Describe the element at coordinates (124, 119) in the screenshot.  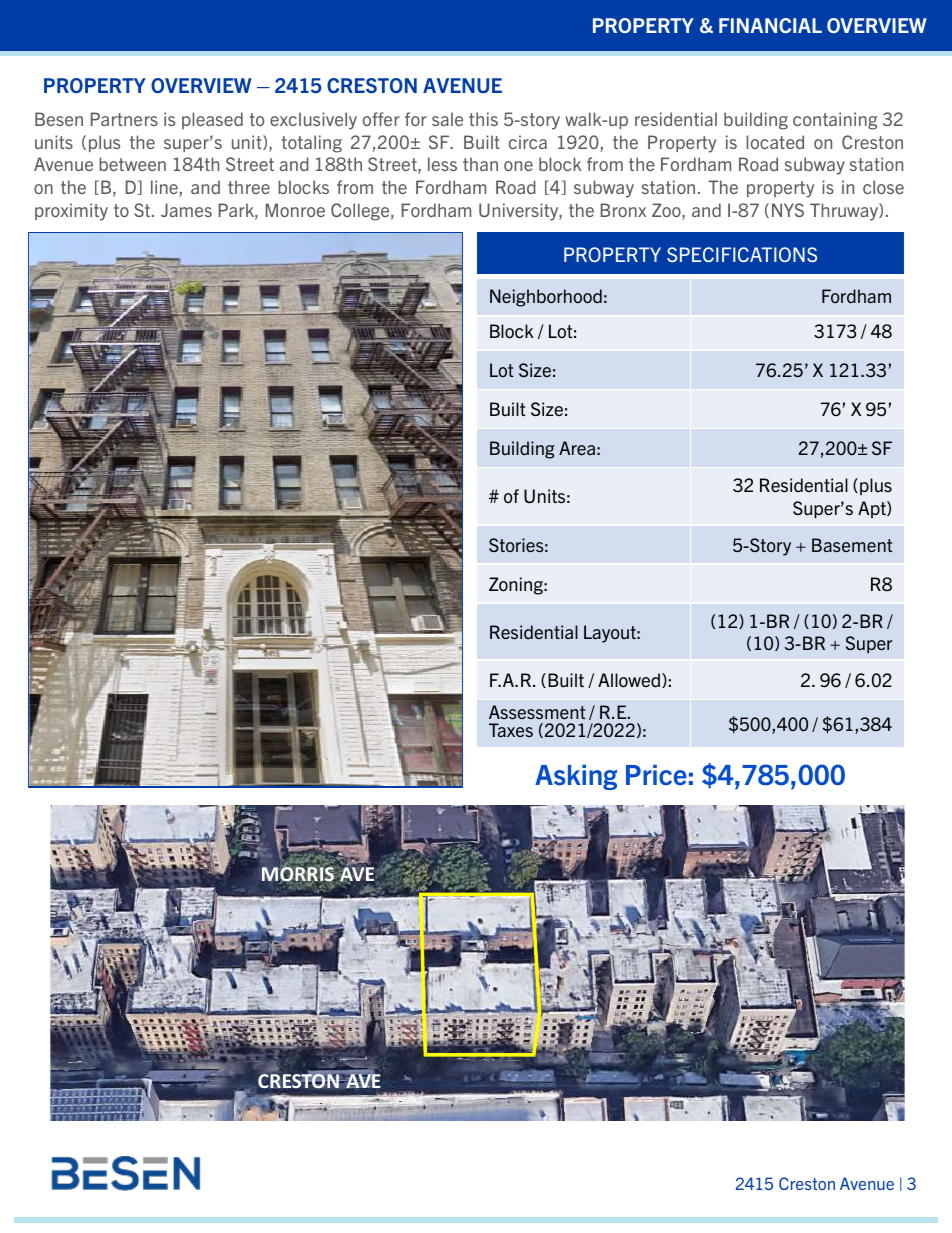
I see `Partners` at that location.
